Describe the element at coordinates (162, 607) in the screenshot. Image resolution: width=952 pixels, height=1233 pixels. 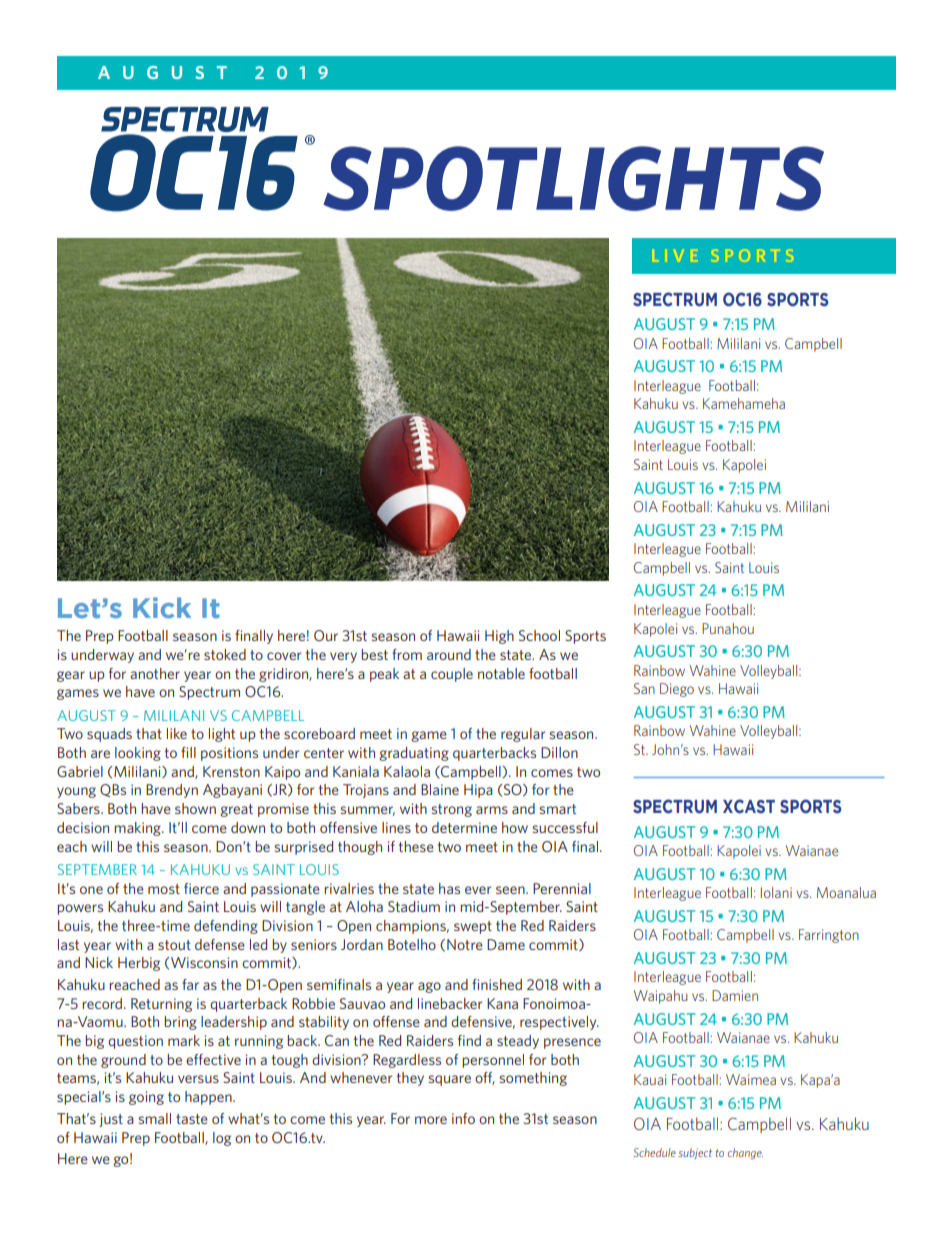
I see `Kick` at that location.
